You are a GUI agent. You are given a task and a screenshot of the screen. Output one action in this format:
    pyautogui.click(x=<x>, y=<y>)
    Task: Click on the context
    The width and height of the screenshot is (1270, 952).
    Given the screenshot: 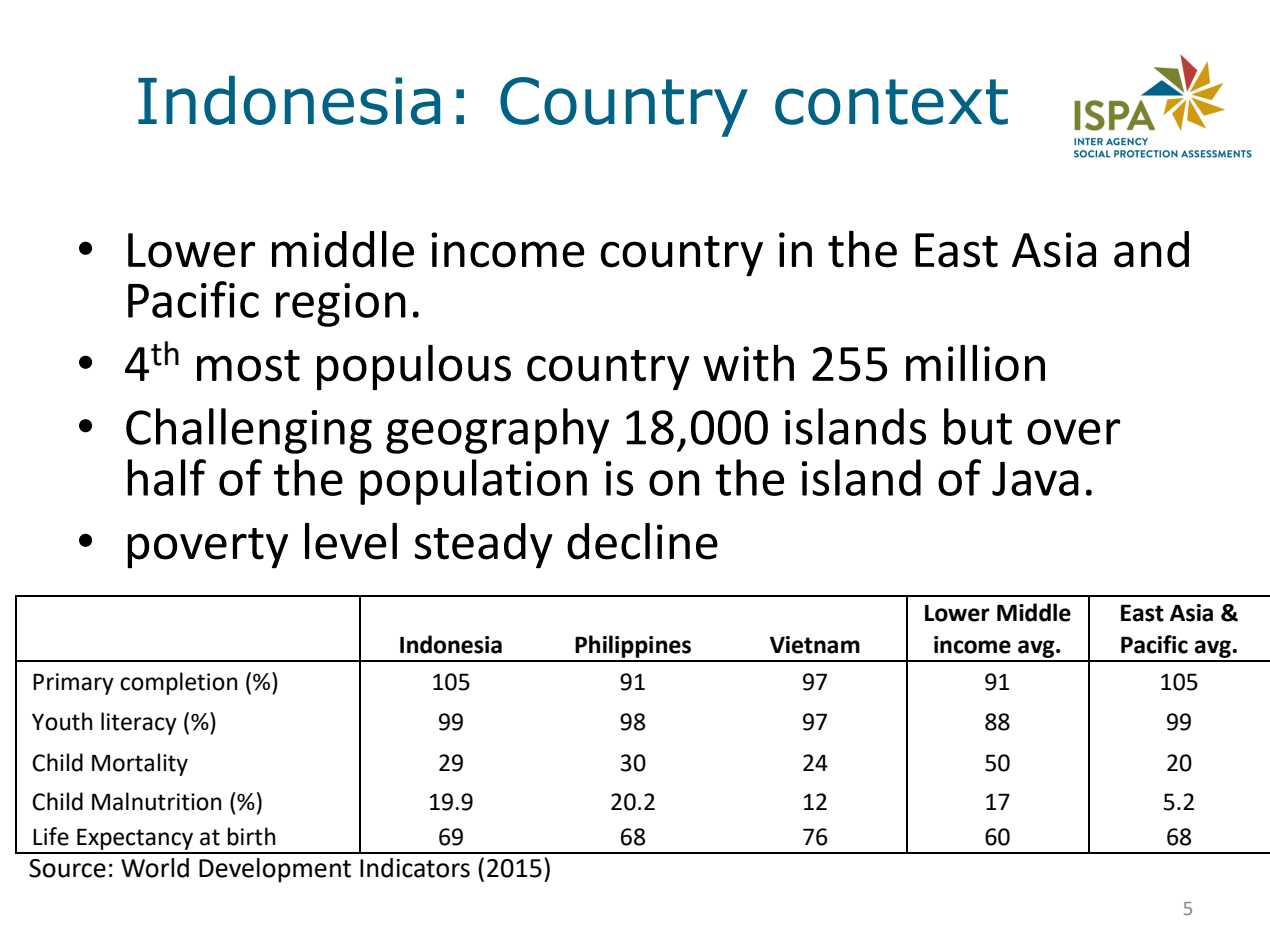 What is the action you would take?
    pyautogui.click(x=891, y=102)
